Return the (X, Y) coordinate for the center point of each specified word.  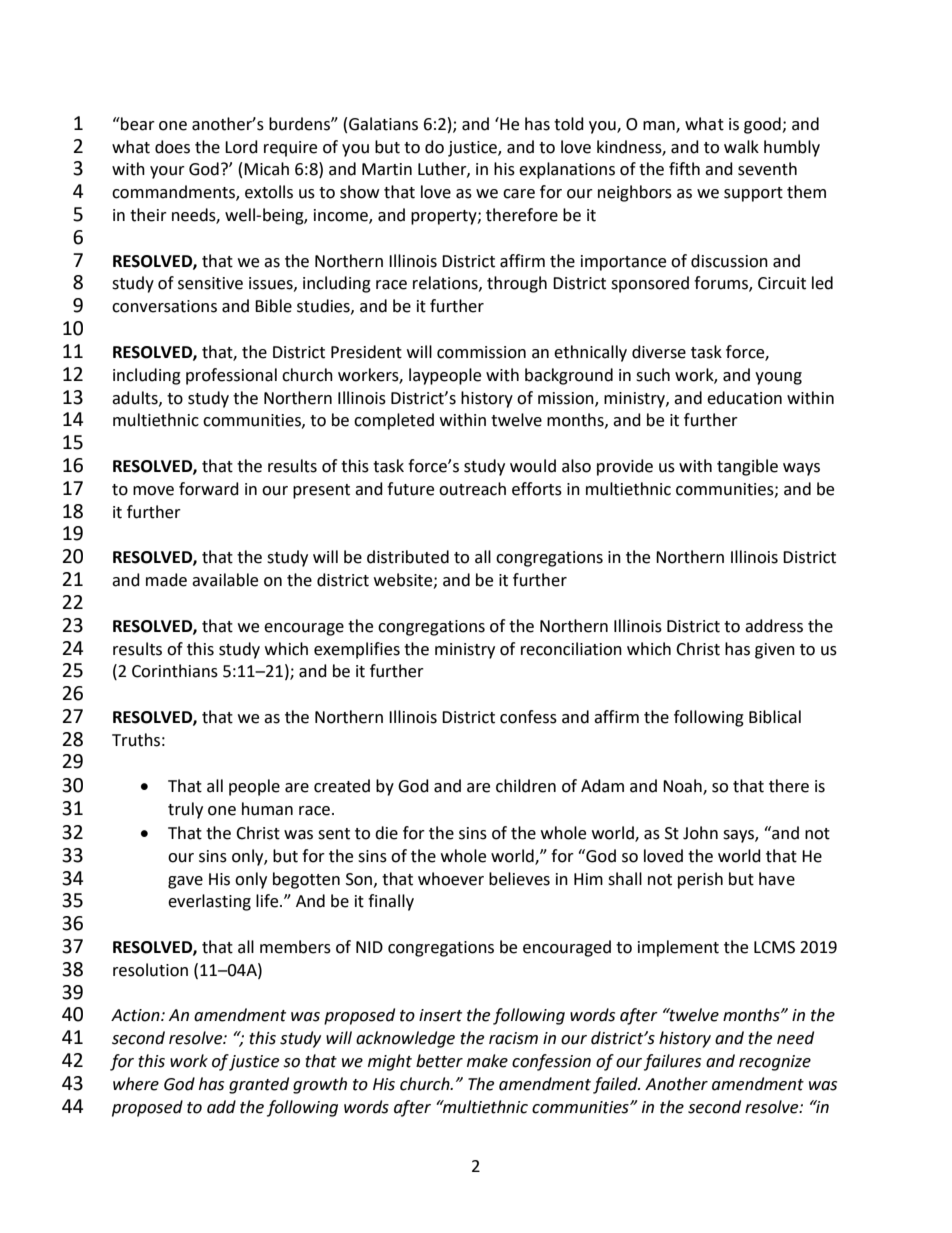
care (519, 194)
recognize (775, 1063)
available (225, 580)
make (487, 1061)
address (774, 626)
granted (259, 1085)
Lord (241, 147)
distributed (408, 557)
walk (741, 147)
